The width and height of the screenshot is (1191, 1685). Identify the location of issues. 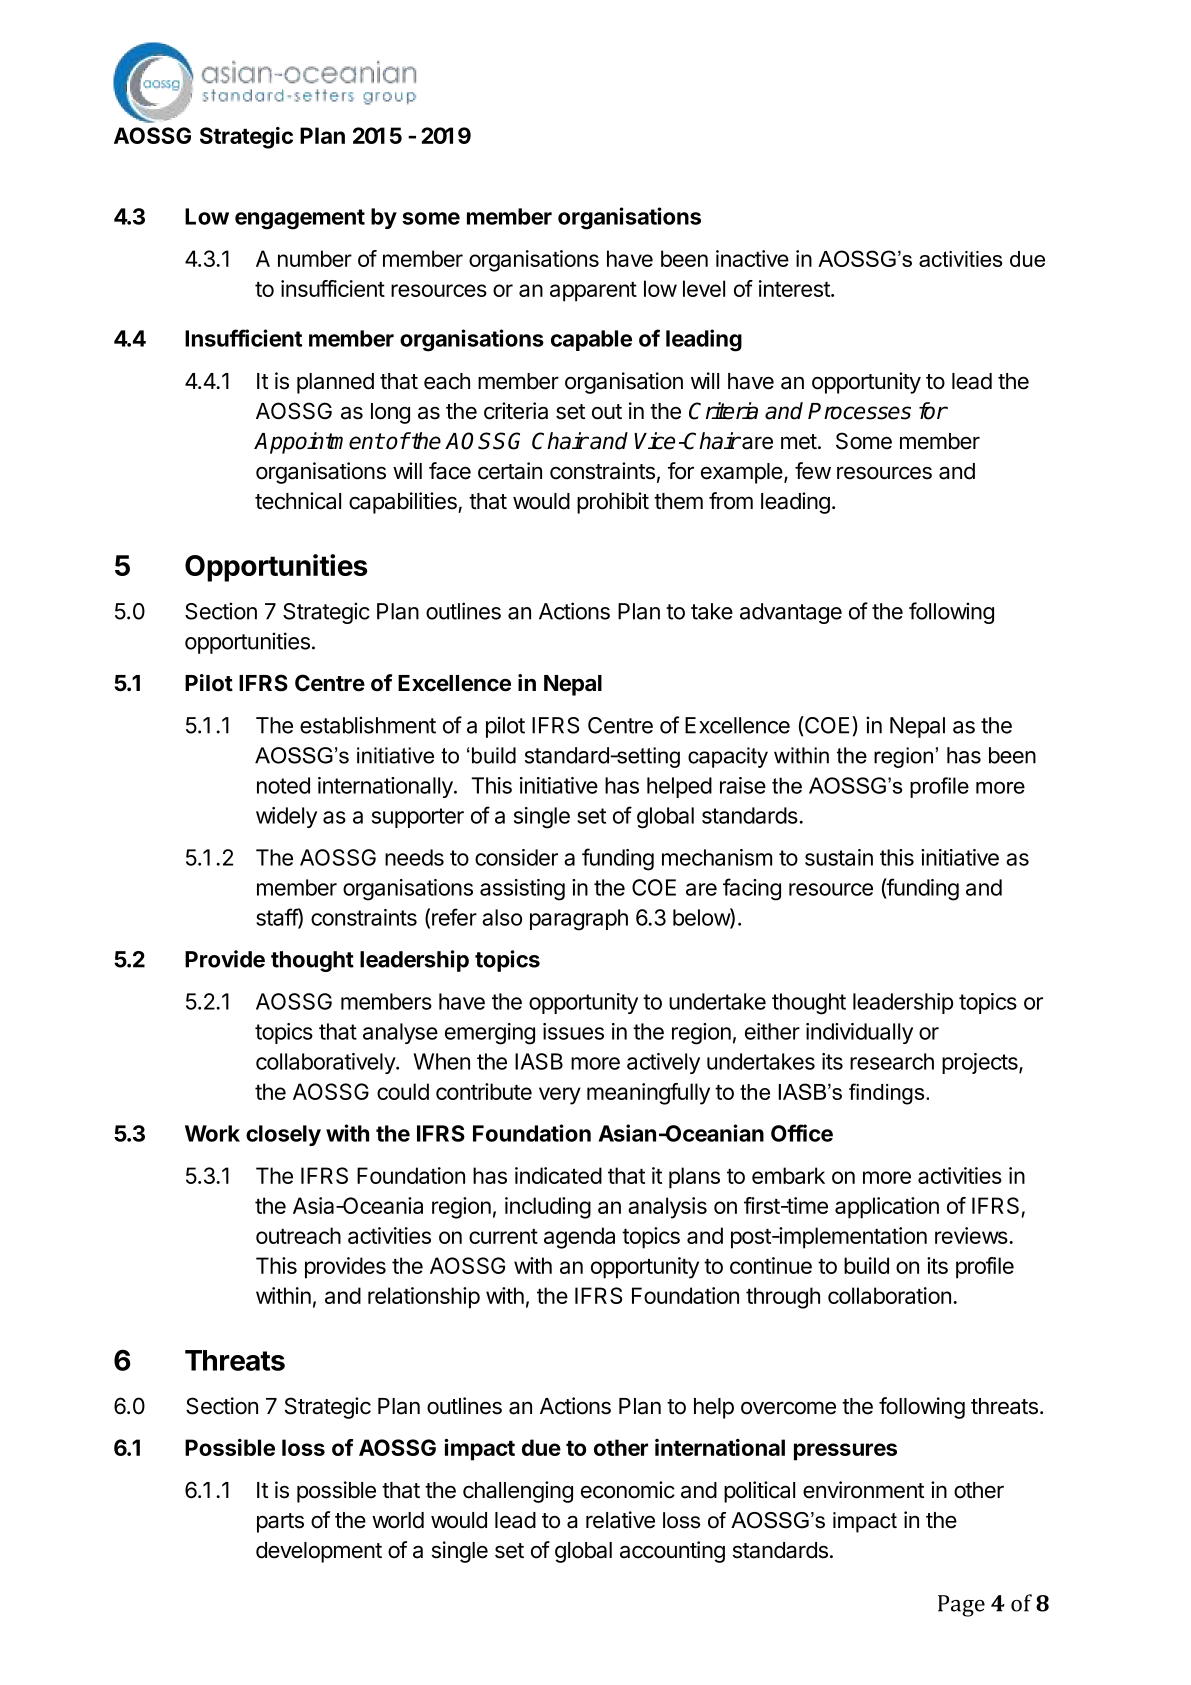
(573, 1031).
